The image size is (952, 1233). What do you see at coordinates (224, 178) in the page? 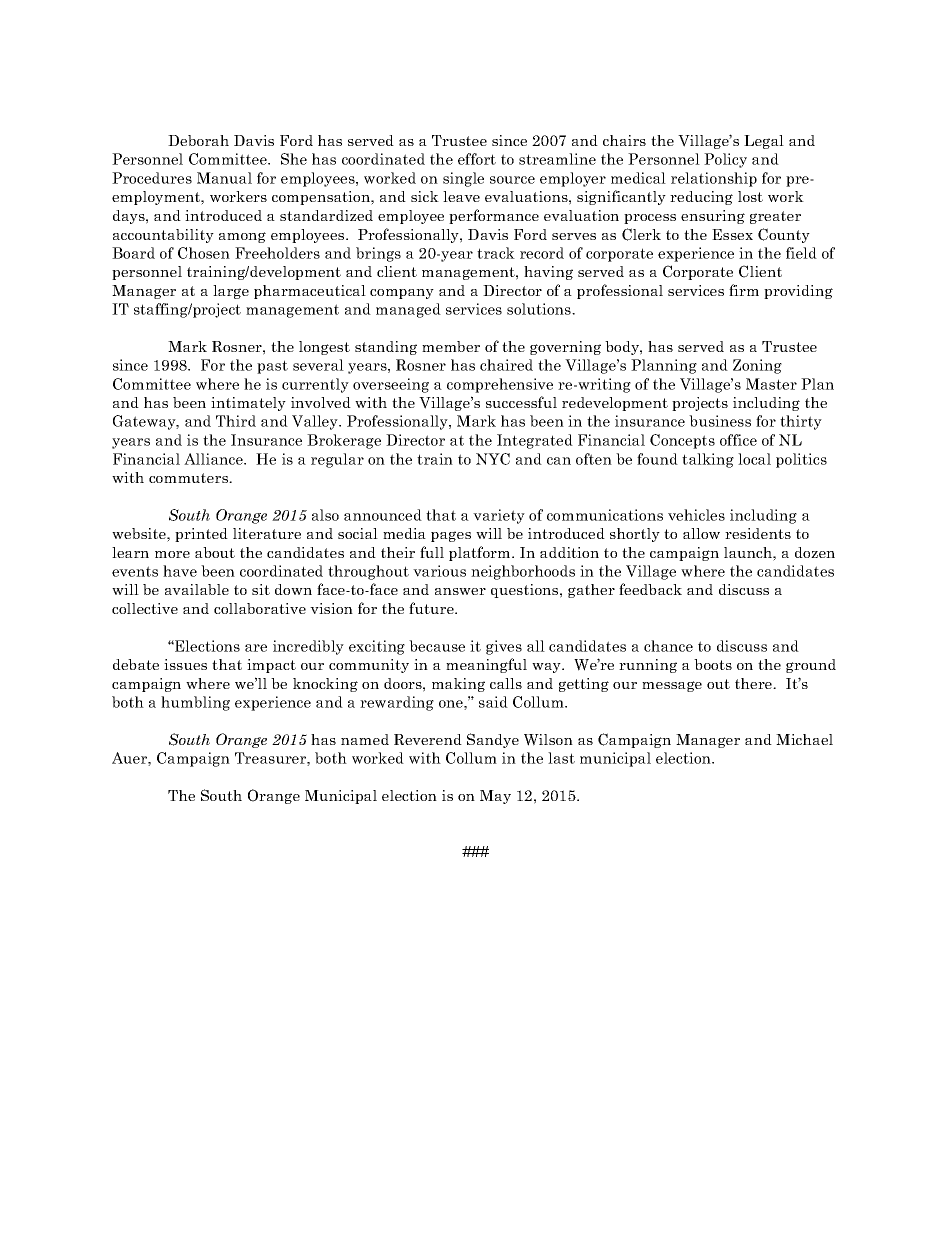
I see `Manual` at bounding box center [224, 178].
